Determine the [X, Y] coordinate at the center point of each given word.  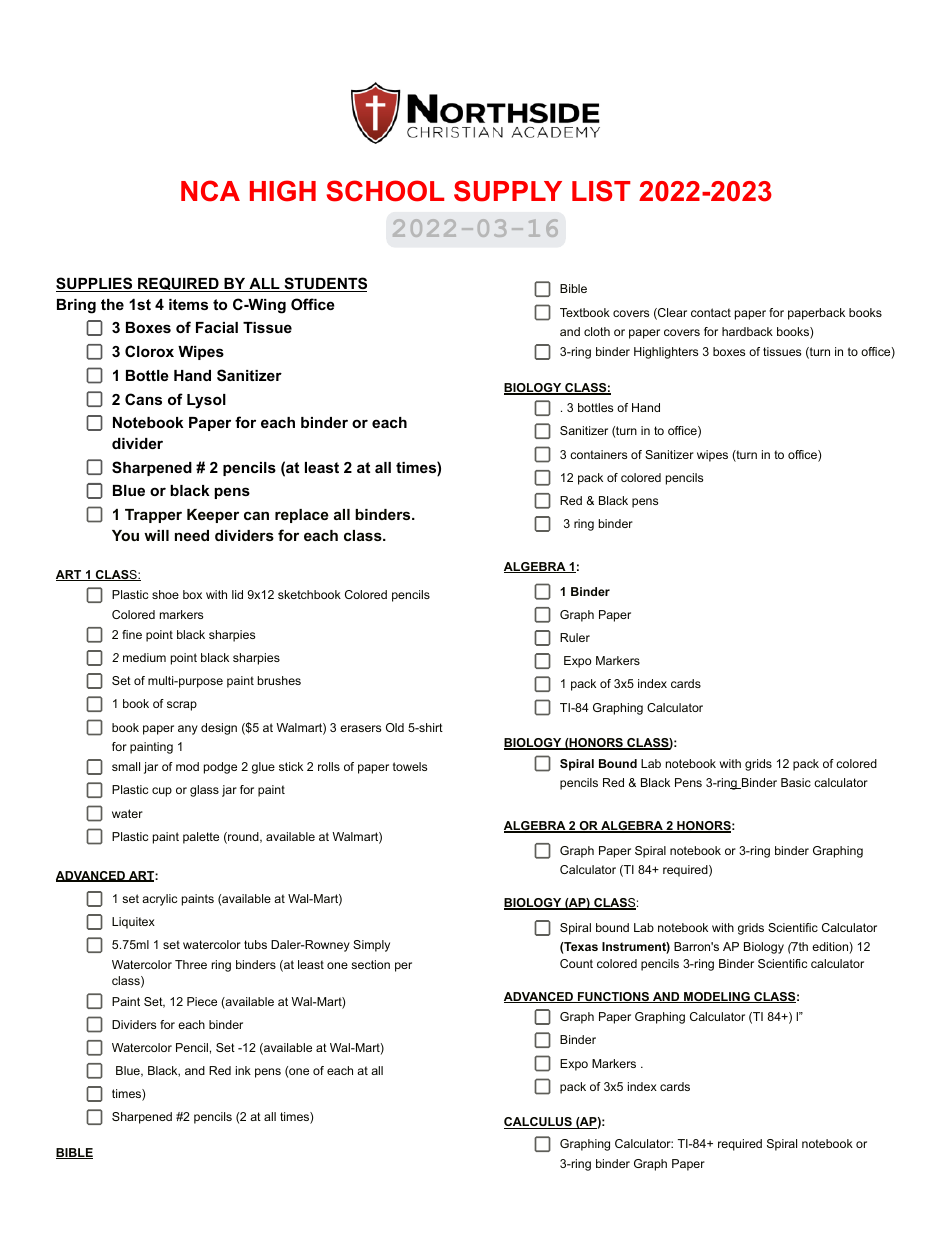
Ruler [575, 637]
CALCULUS [539, 1123]
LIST [601, 191]
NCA [210, 191]
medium [144, 657]
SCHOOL [385, 191]
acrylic [159, 900]
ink [243, 1070]
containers [598, 454]
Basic [796, 782]
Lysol [206, 401]
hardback [747, 331]
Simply [371, 946]
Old [395, 727]
